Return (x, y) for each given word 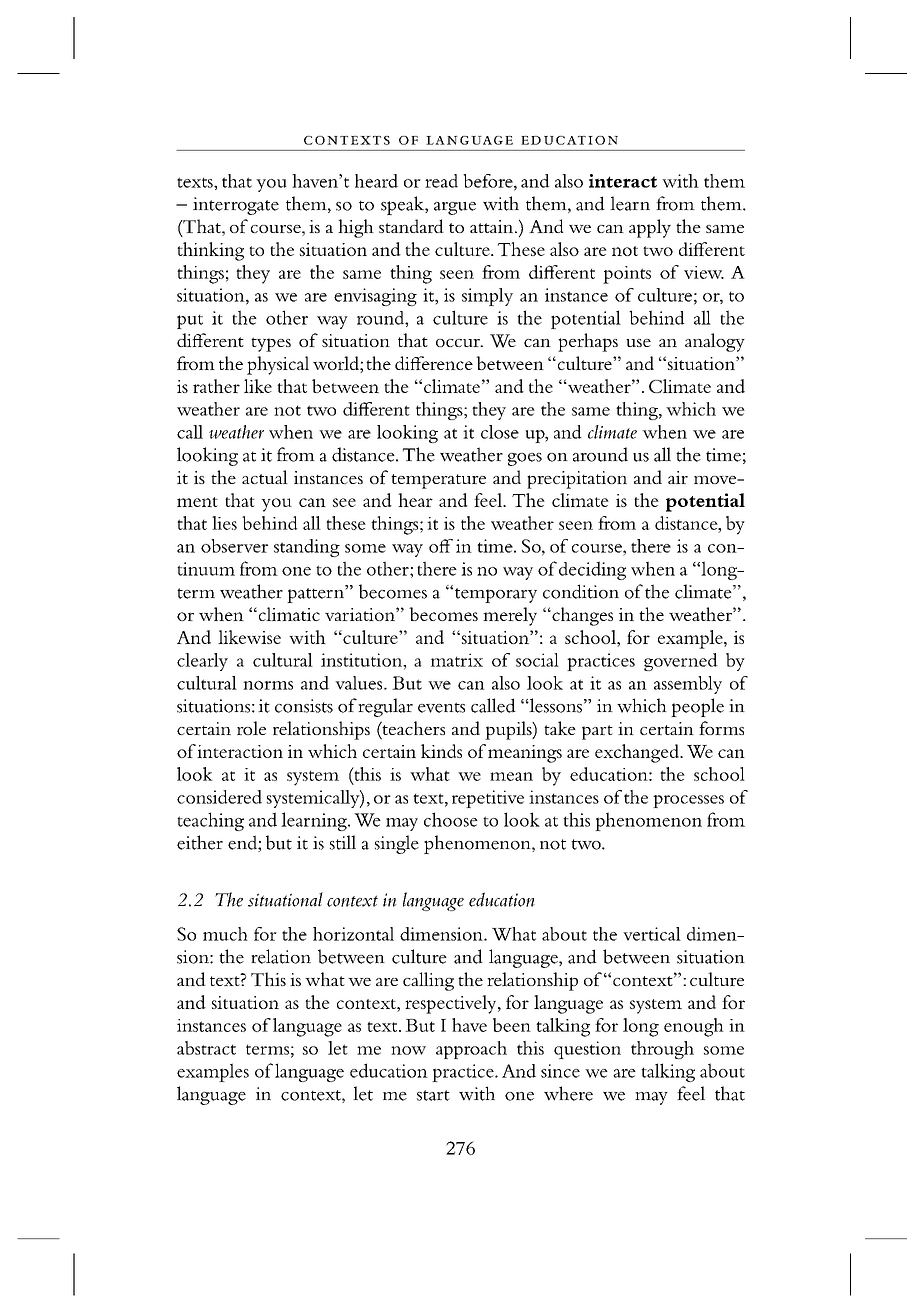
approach (471, 1050)
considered (219, 797)
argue (455, 208)
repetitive (488, 799)
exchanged (638, 753)
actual (265, 477)
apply (650, 228)
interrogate (236, 206)
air (678, 477)
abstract (206, 1048)
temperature (438, 481)
